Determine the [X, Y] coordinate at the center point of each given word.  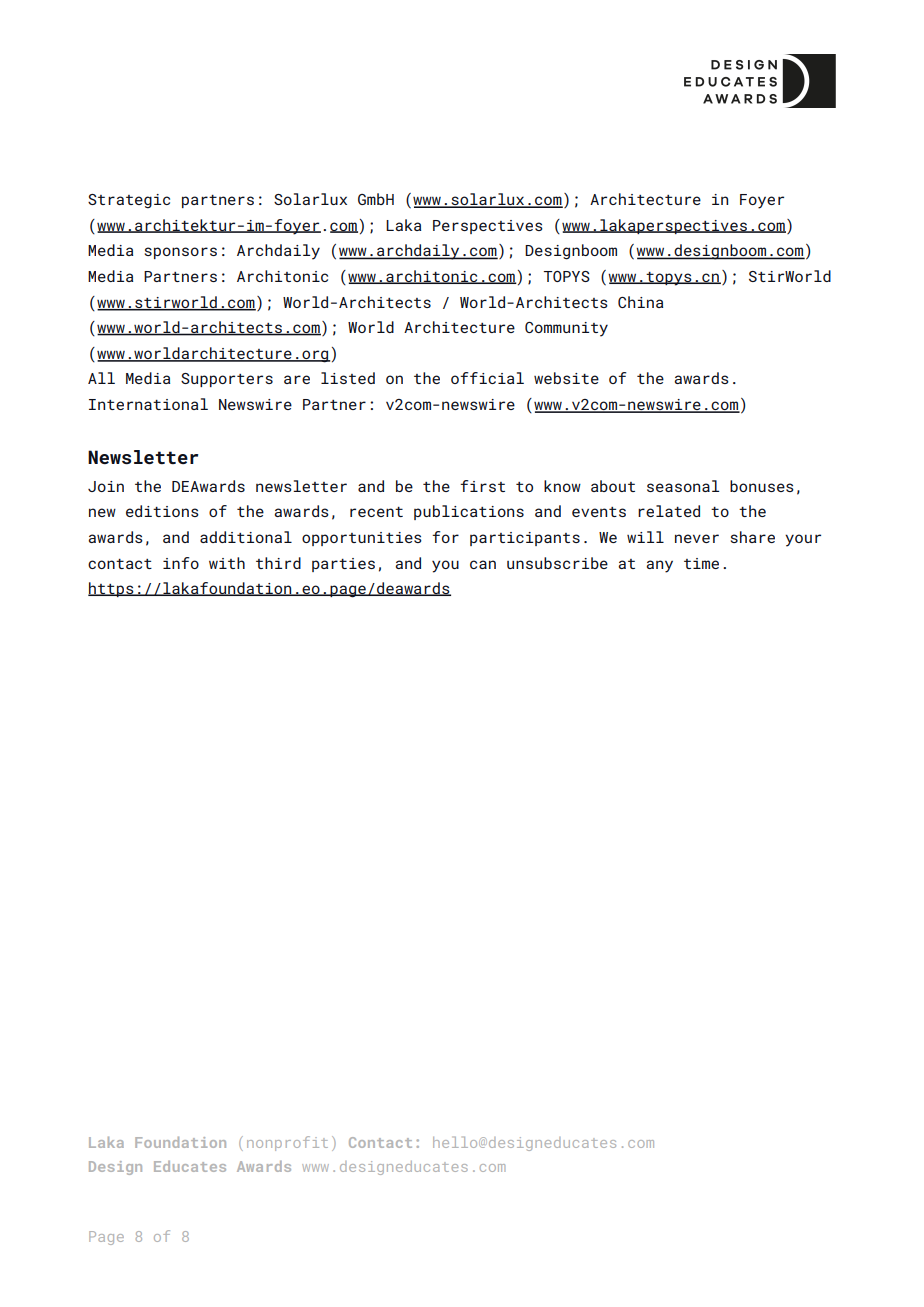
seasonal [683, 486]
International [148, 404]
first [482, 486]
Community [566, 329]
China [640, 302]
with [227, 563]
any [659, 566]
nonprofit [287, 1143]
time [701, 563]
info [181, 563]
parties [343, 565]
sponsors [181, 253]
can [483, 564]
